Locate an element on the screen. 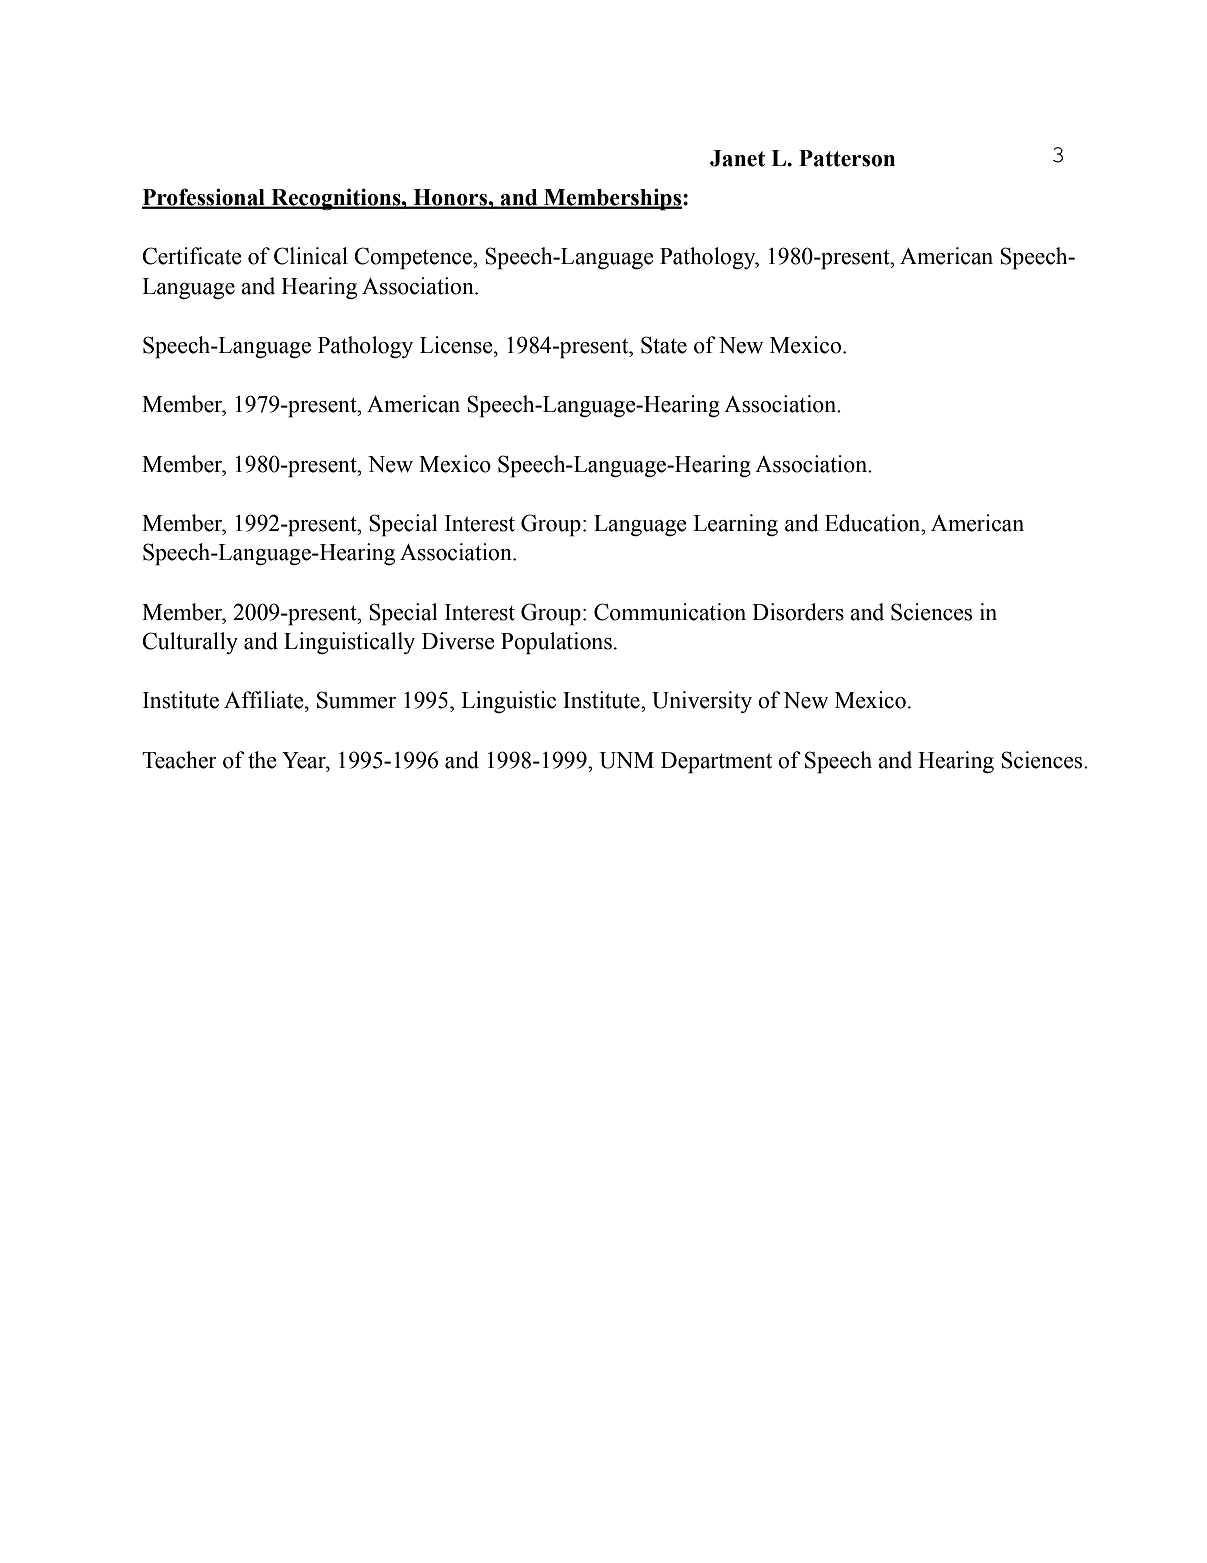  Education is located at coordinates (874, 523).
